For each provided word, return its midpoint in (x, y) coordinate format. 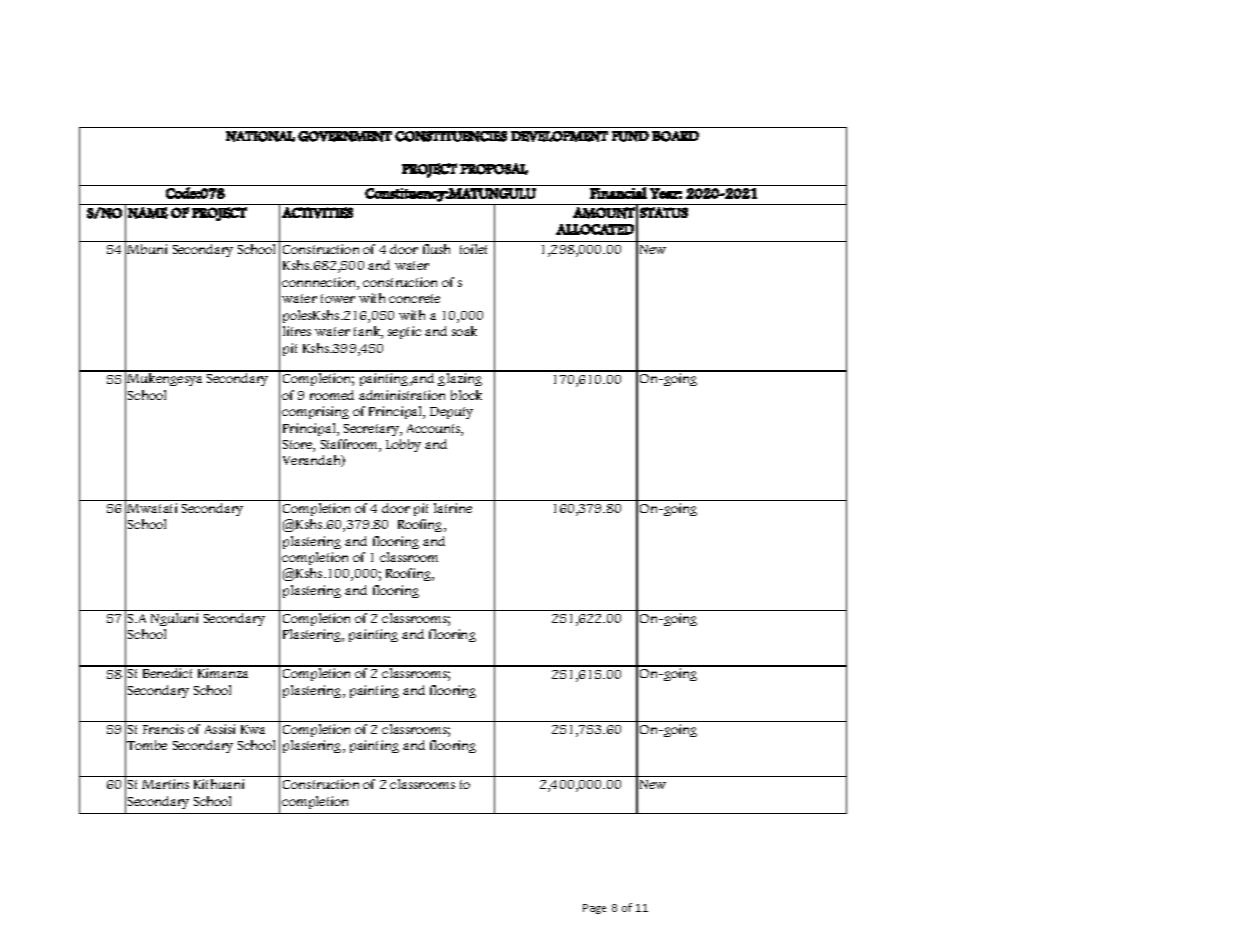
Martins (165, 784)
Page (594, 909)
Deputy (451, 413)
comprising (315, 412)
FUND (630, 136)
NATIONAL (260, 136)
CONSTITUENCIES (451, 136)
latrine (453, 508)
